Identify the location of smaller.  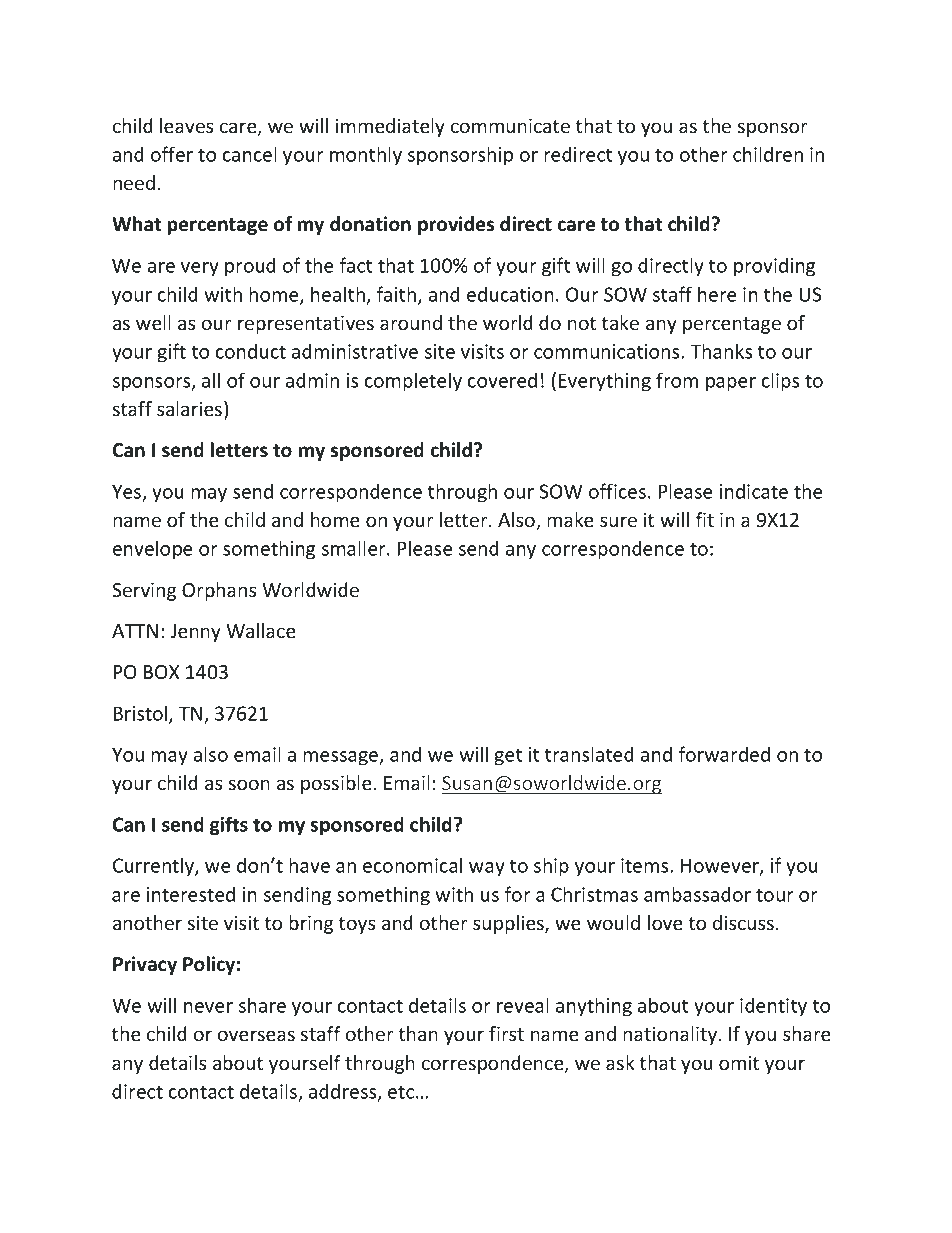
(355, 548).
